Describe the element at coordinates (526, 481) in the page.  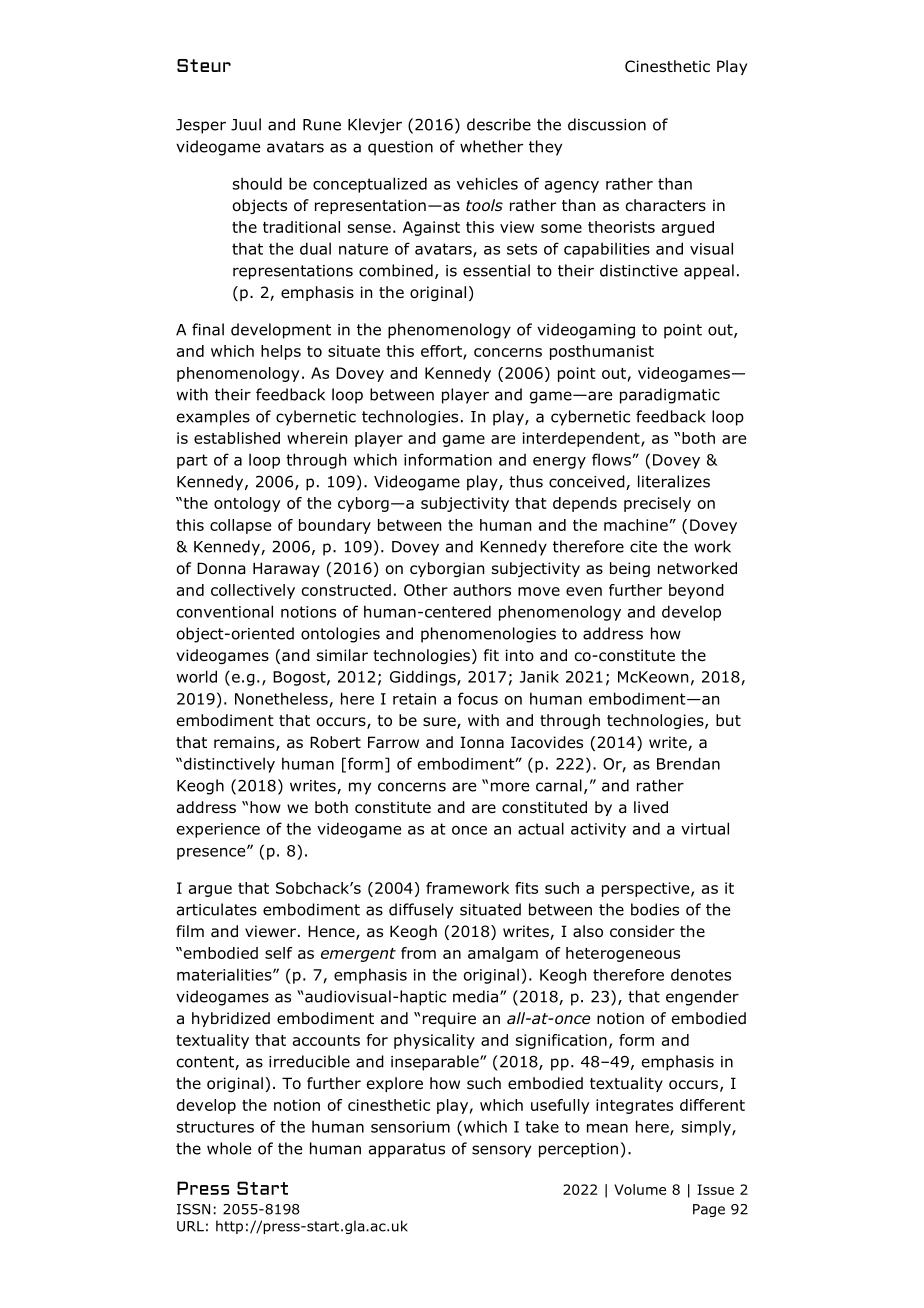
I see `thus` at that location.
